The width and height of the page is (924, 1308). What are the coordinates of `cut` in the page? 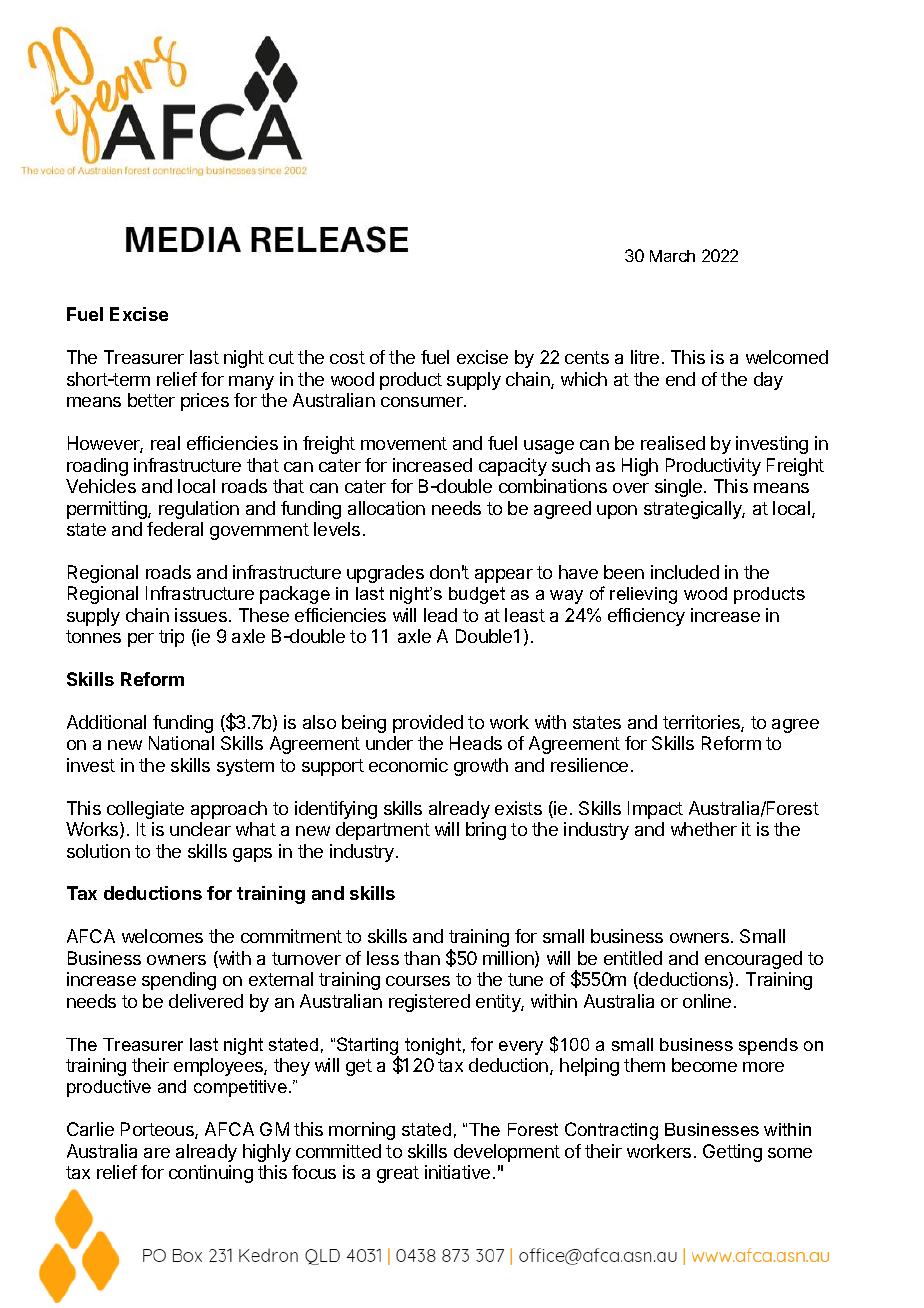 It's located at (281, 357).
